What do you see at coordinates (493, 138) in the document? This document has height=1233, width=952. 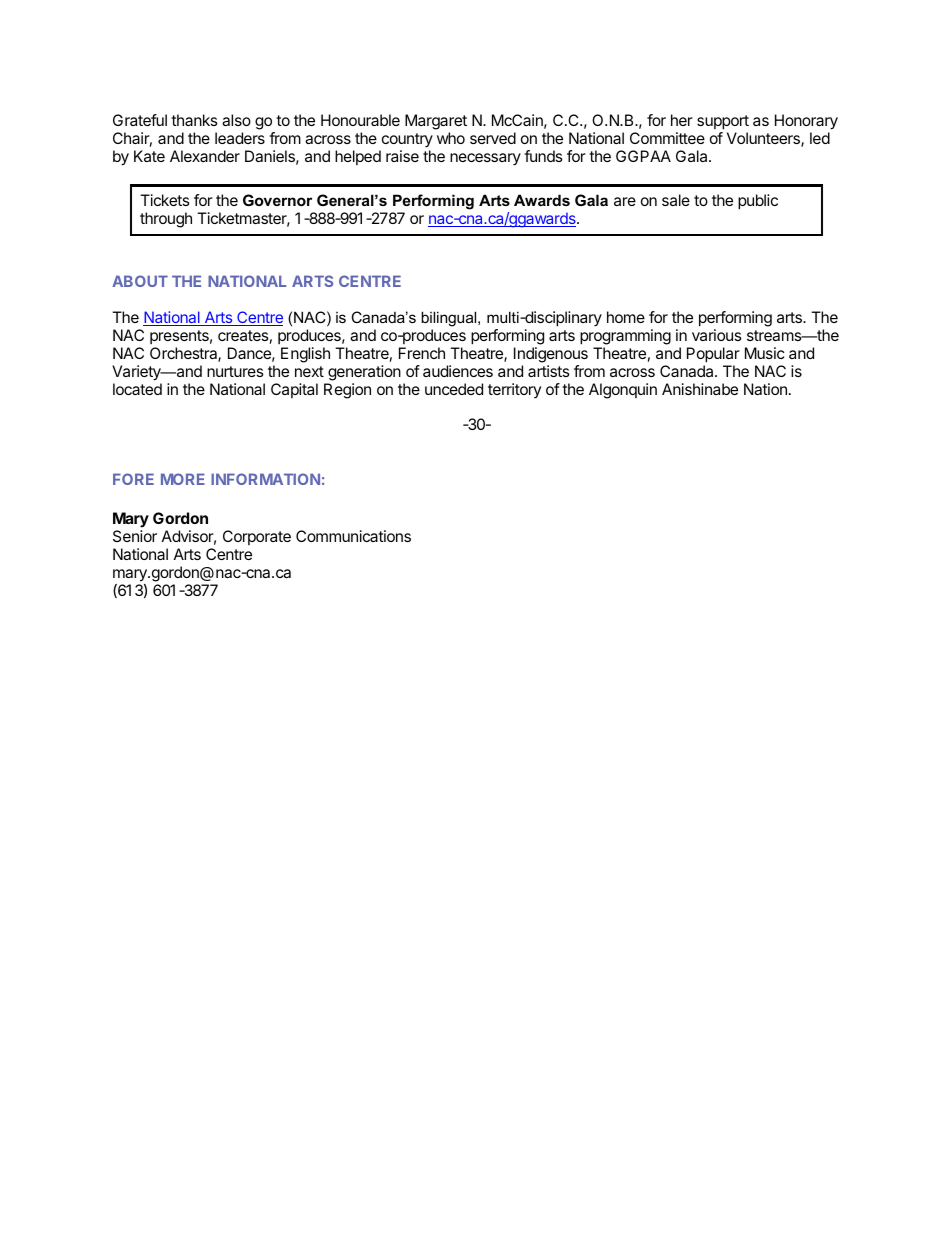 I see `served` at bounding box center [493, 138].
